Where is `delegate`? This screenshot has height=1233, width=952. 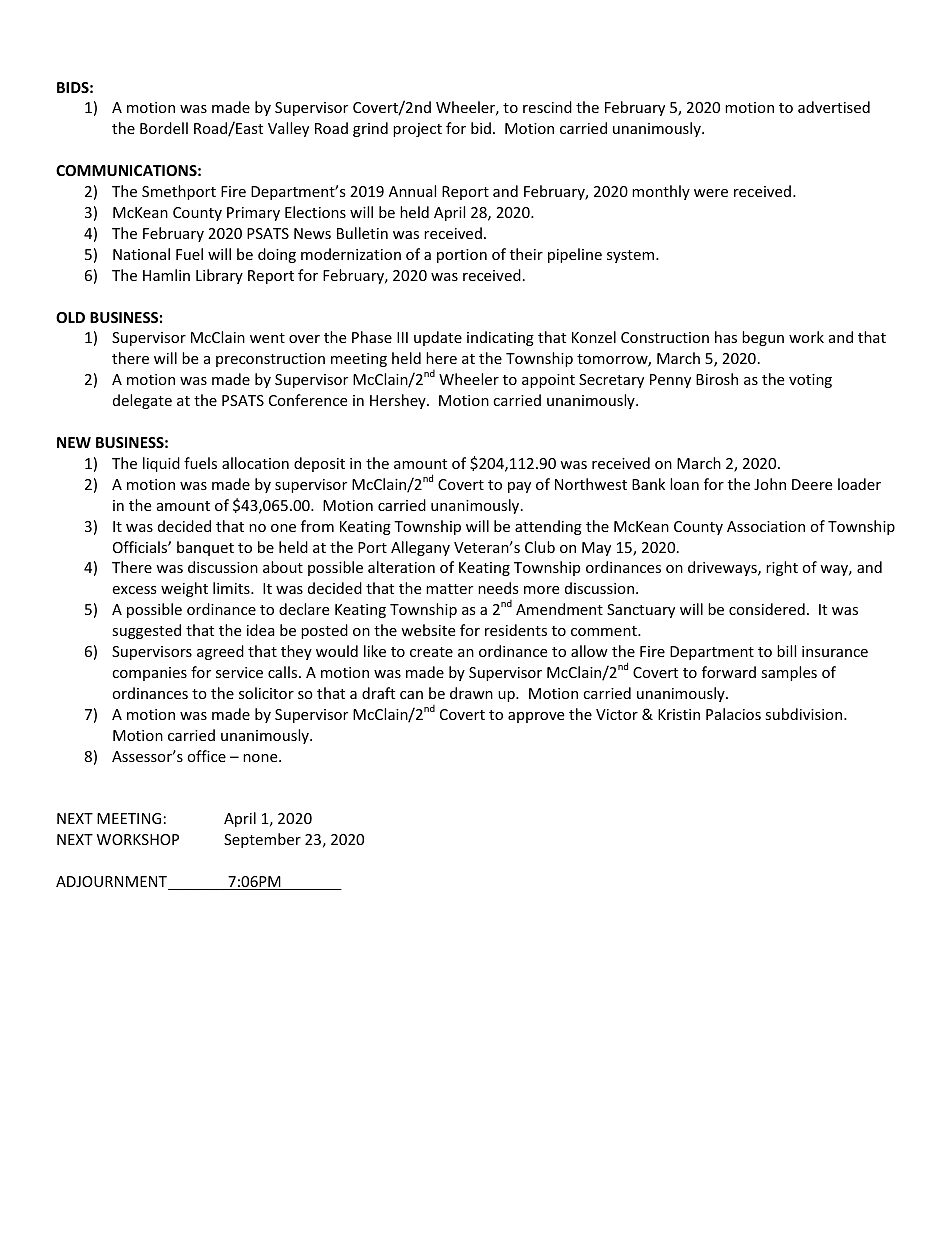
delegate is located at coordinates (142, 401).
